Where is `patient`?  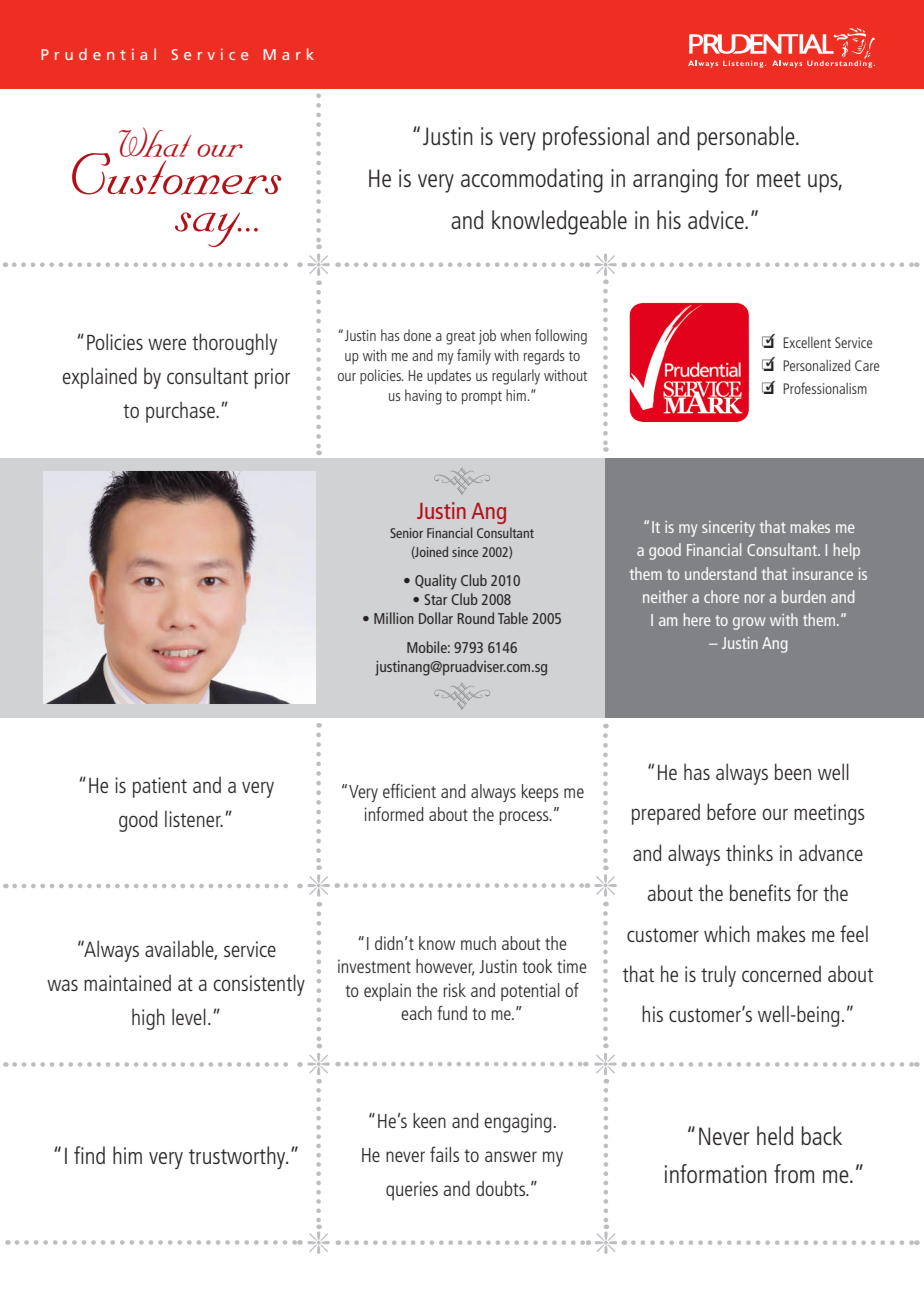
patient is located at coordinates (160, 787).
